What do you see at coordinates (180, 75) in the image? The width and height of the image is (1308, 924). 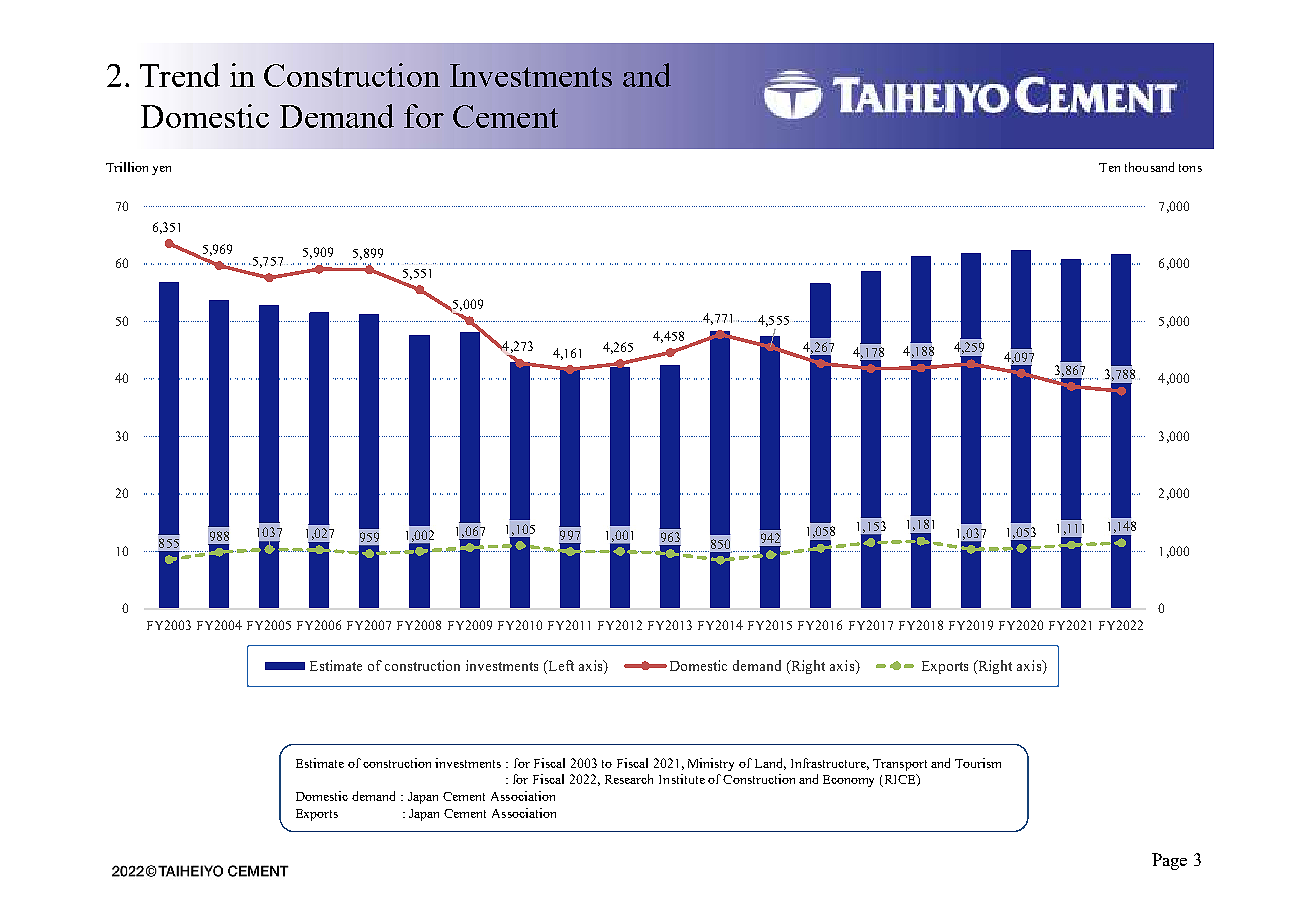 I see `Trend` at bounding box center [180, 75].
